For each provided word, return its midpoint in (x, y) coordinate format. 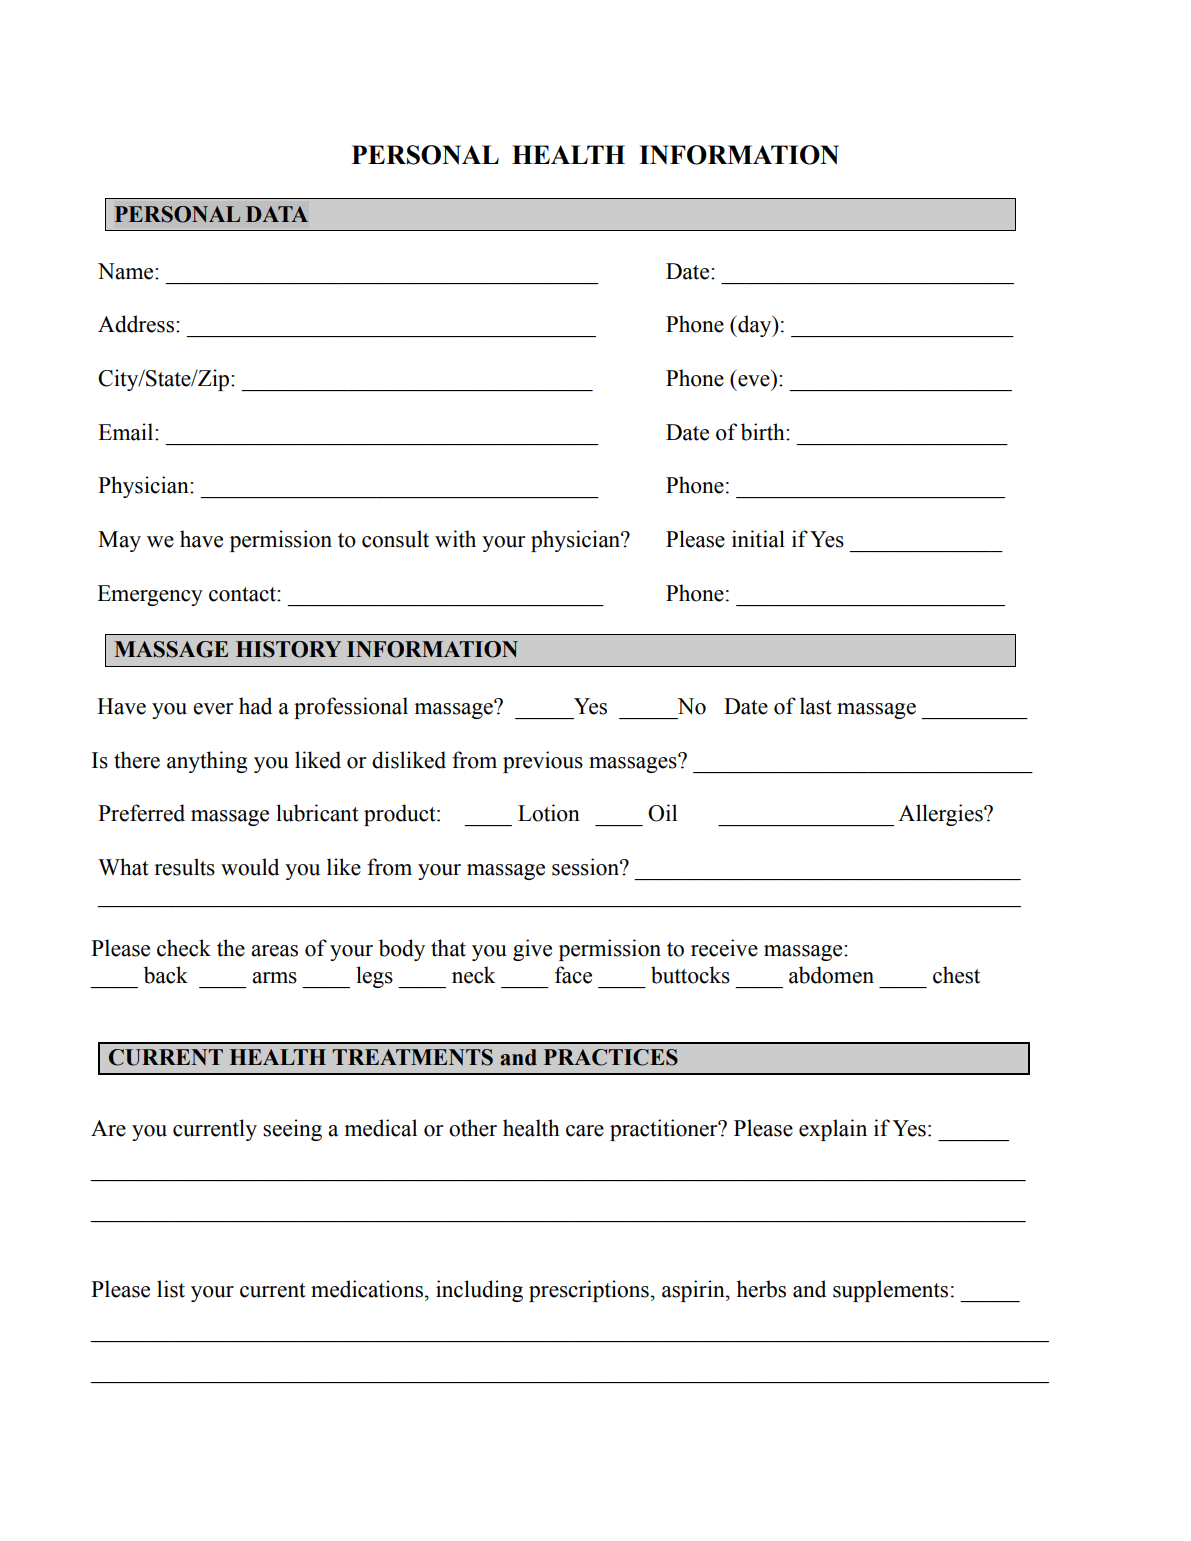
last (816, 706)
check (184, 948)
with (455, 539)
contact (243, 594)
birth (764, 432)
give (532, 950)
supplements (890, 1291)
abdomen (831, 975)
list (171, 1289)
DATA (277, 214)
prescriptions (589, 1291)
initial (758, 539)
